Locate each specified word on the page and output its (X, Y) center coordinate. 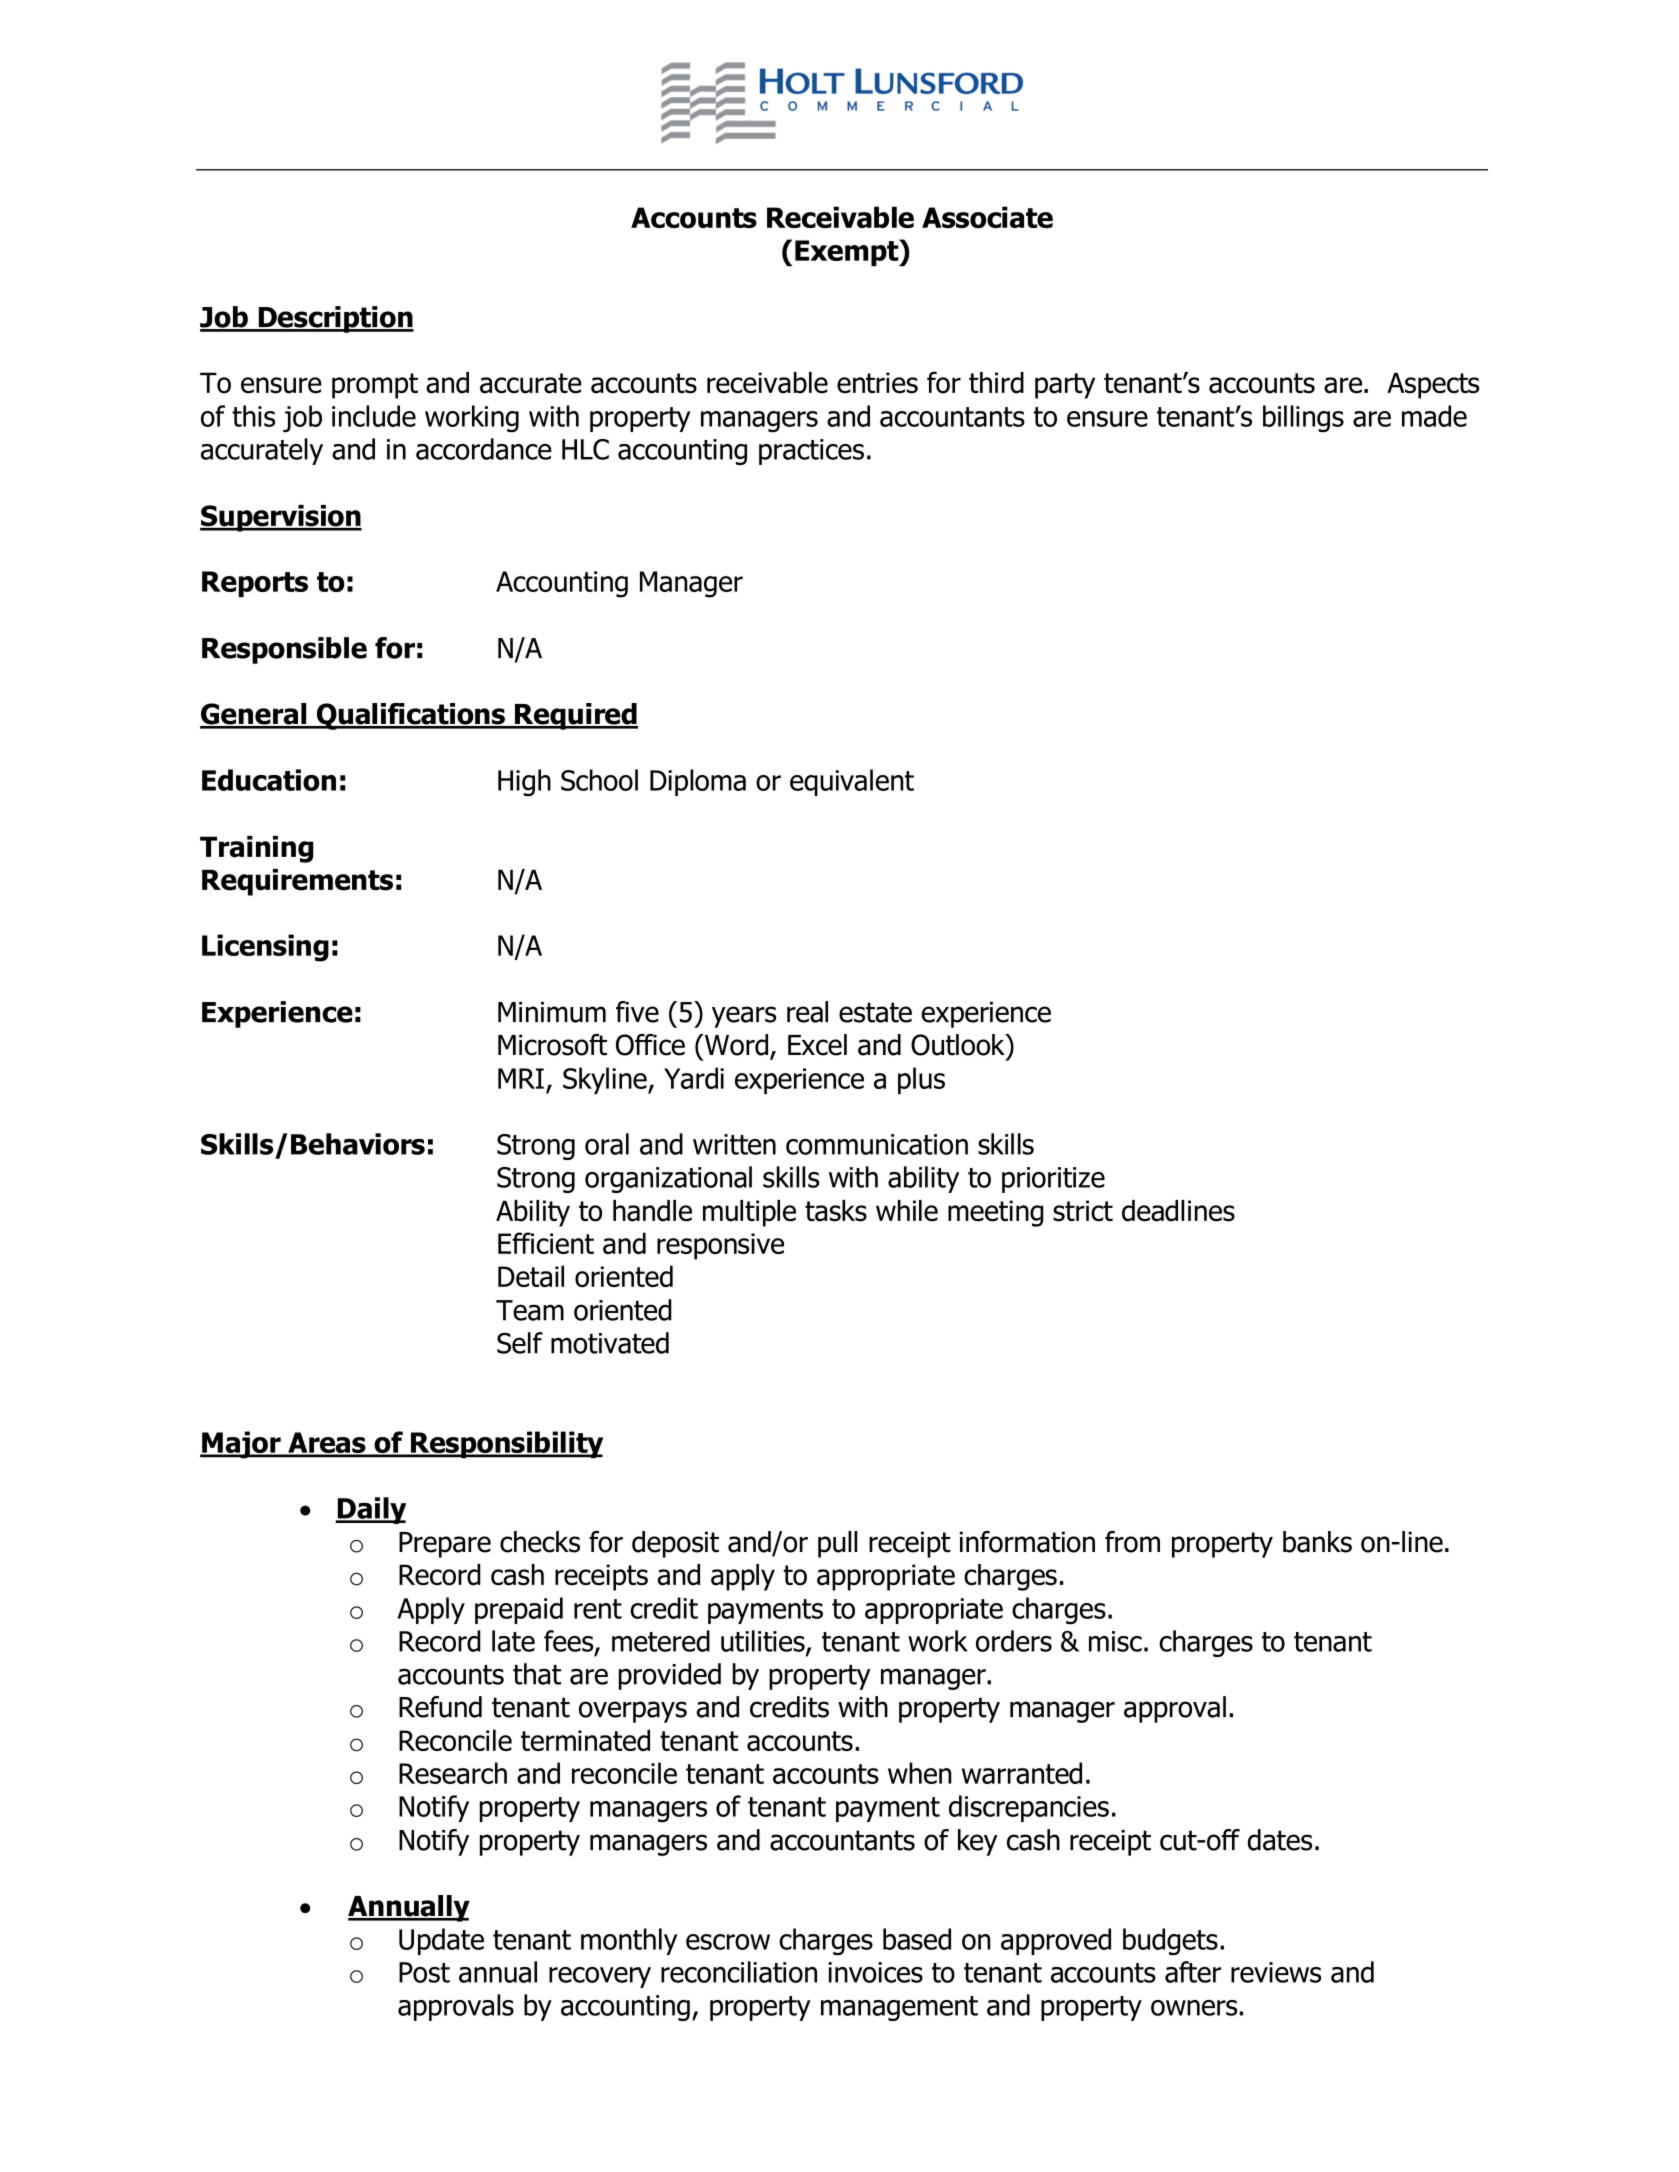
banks (1317, 1542)
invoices (875, 1972)
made (1434, 416)
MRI (521, 1078)
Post (424, 1972)
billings (1303, 418)
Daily (370, 1510)
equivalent (852, 782)
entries (877, 383)
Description (335, 319)
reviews (1276, 1972)
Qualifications (410, 716)
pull (837, 1544)
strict (1083, 1211)
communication (877, 1144)
